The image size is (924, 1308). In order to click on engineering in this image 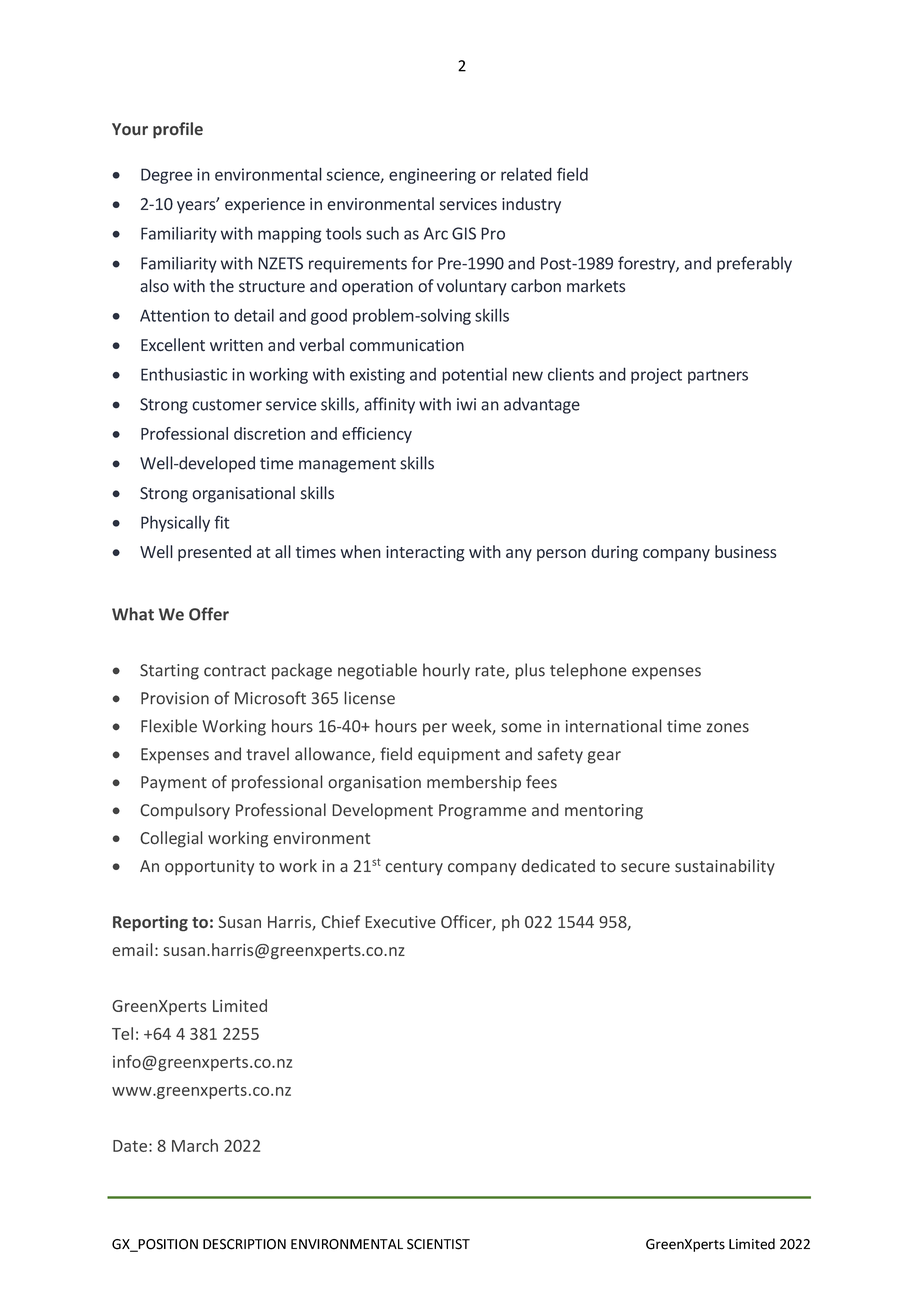, I will do `click(432, 176)`.
